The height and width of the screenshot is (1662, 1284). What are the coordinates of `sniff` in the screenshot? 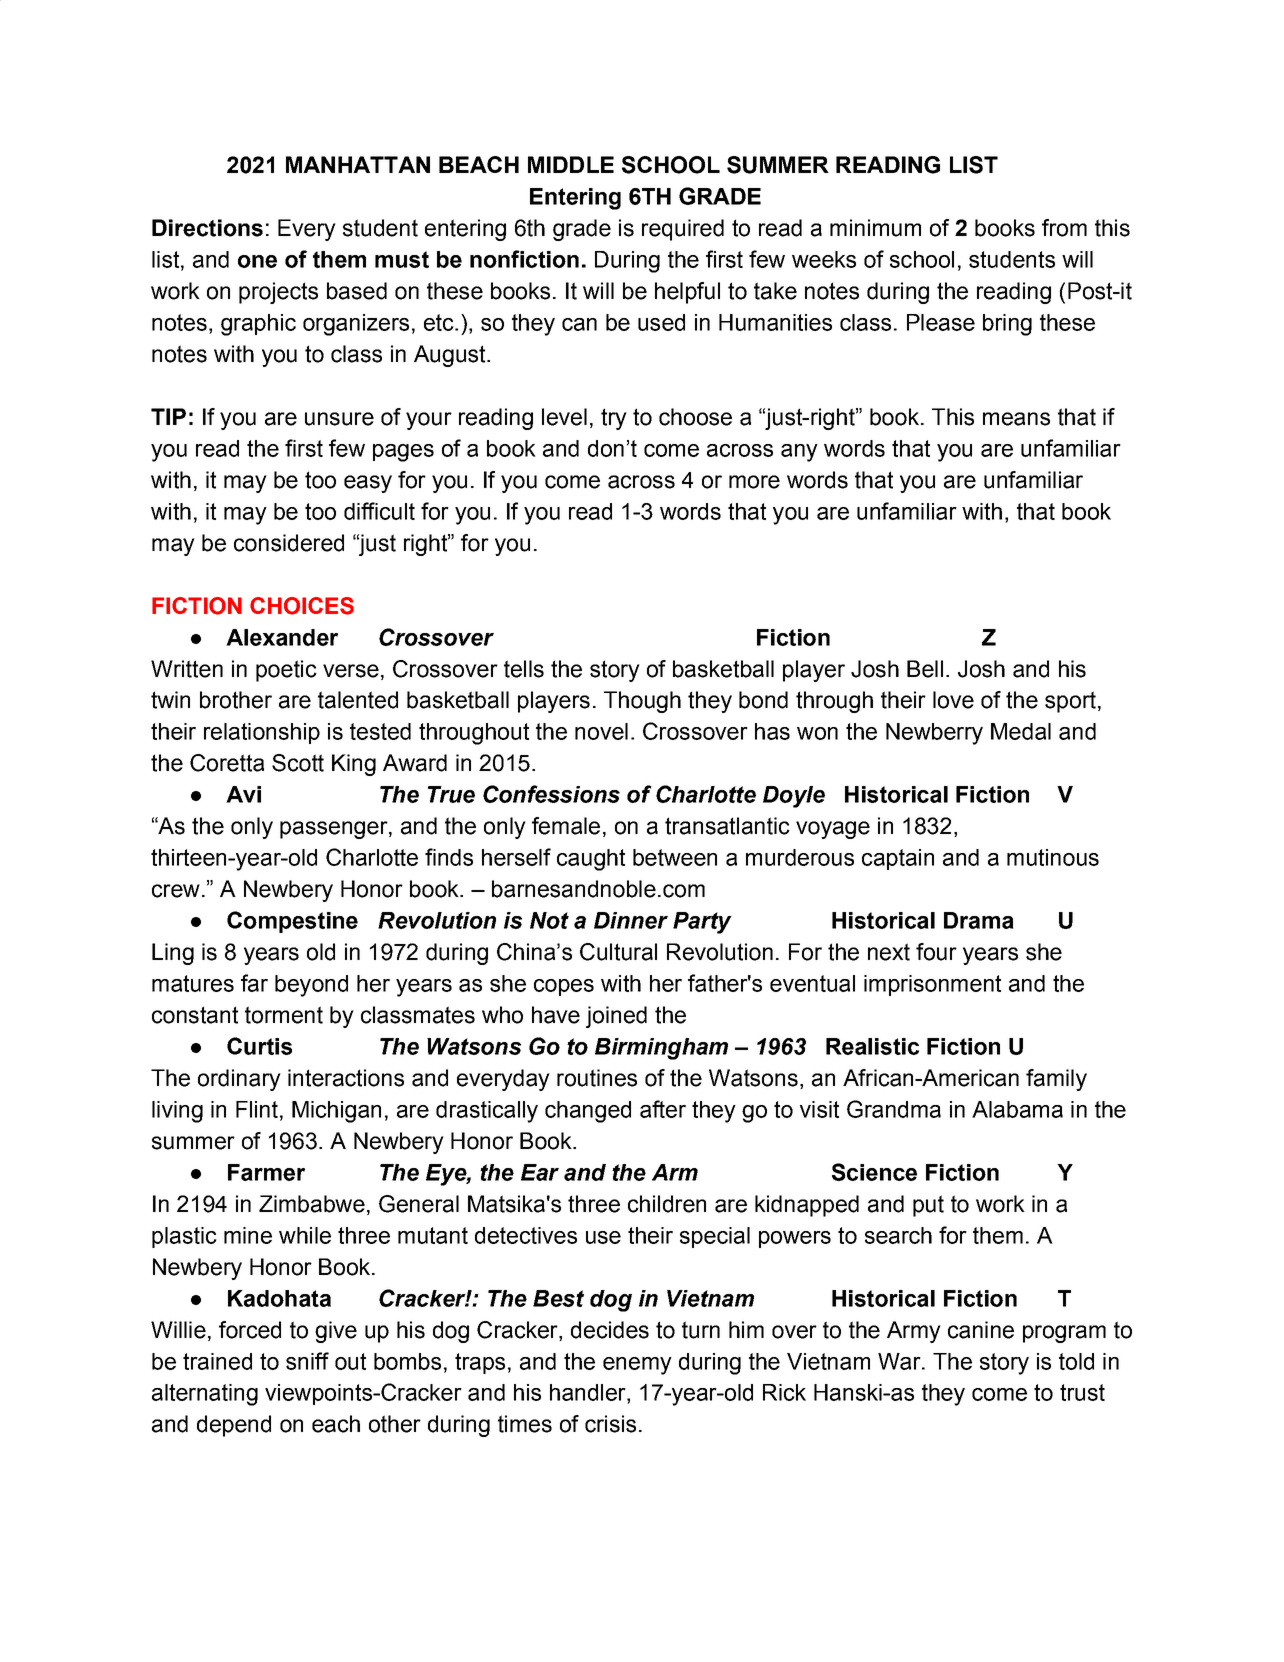 It's located at (307, 1361).
